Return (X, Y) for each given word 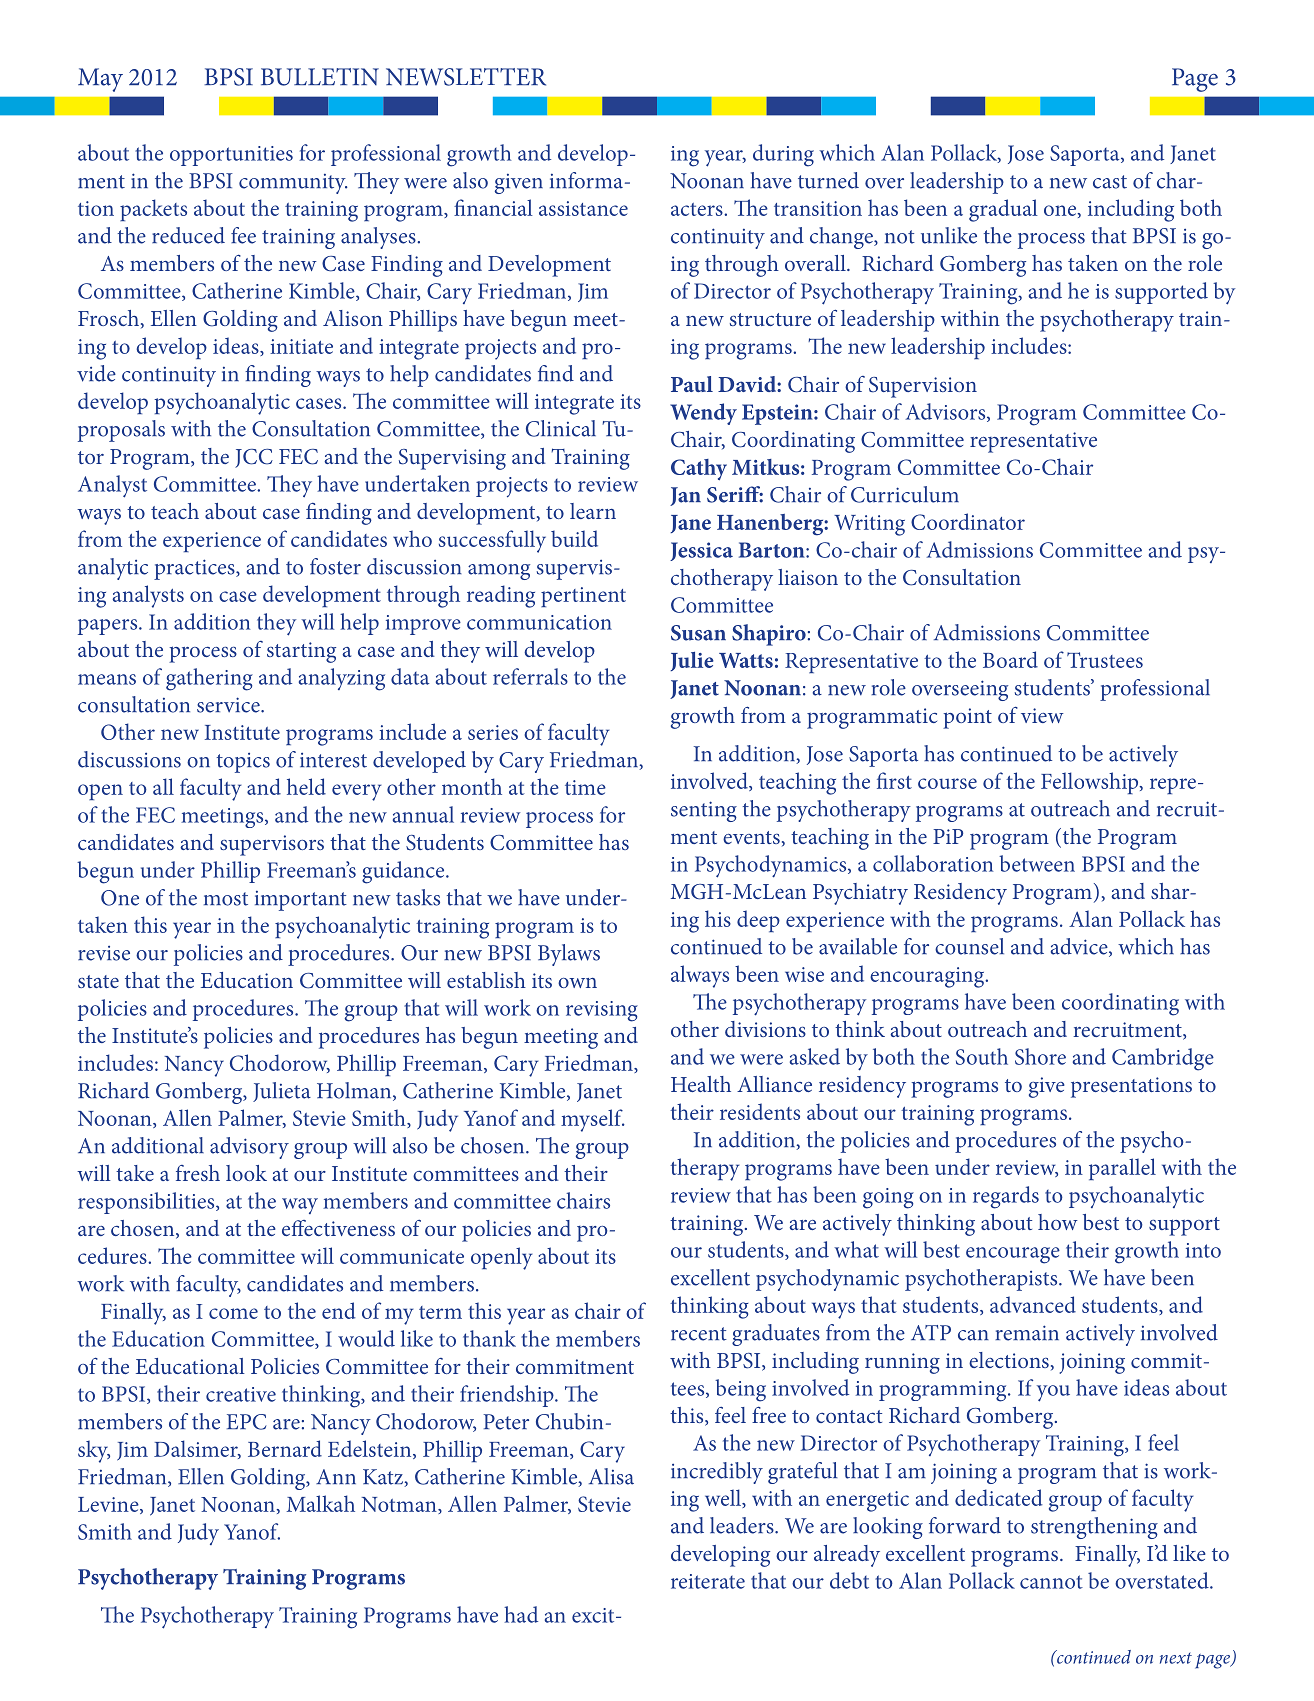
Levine (109, 1505)
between (1037, 863)
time (585, 787)
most (226, 899)
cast (1110, 182)
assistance (583, 208)
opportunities (231, 156)
